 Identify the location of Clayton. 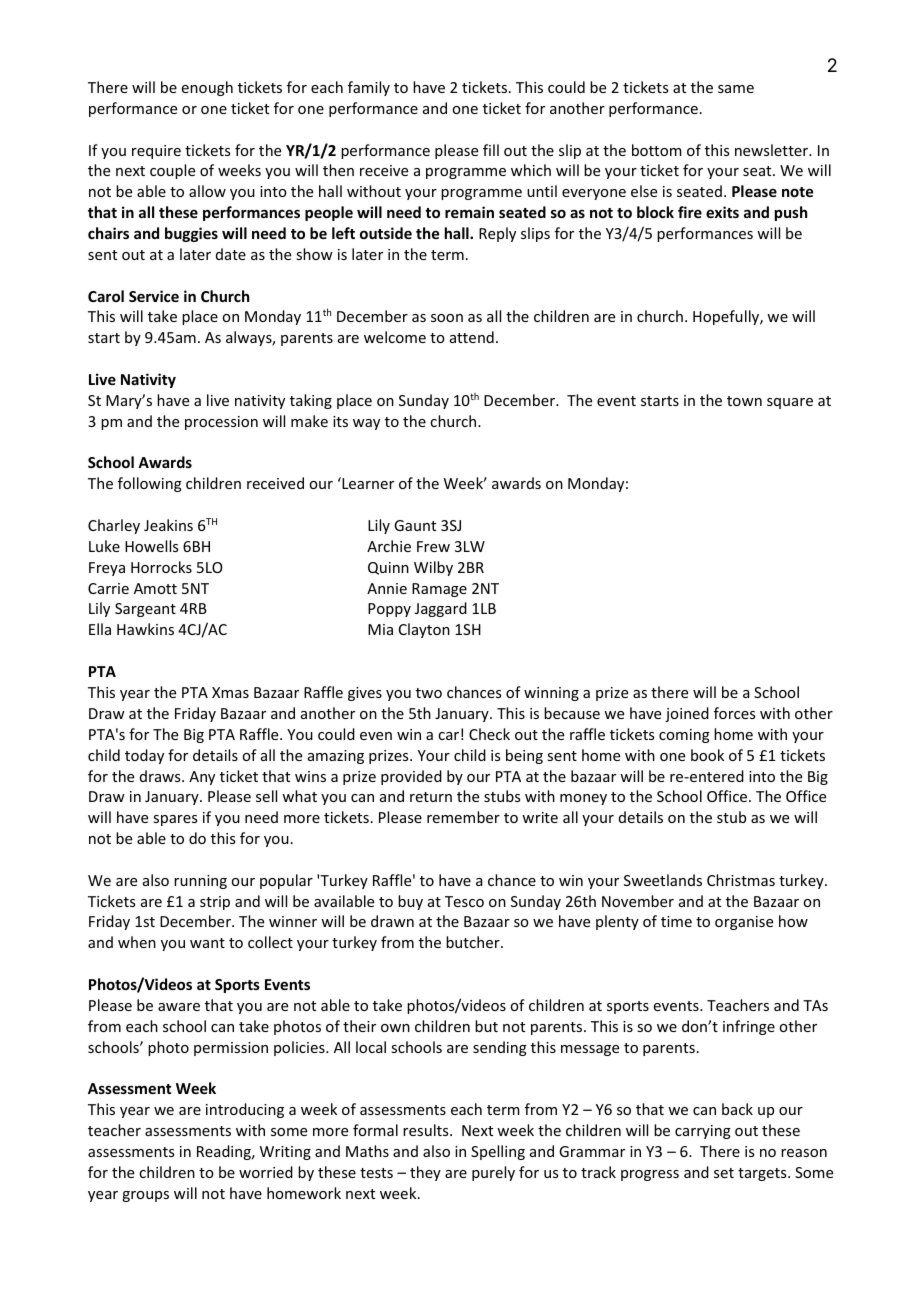
(424, 630).
